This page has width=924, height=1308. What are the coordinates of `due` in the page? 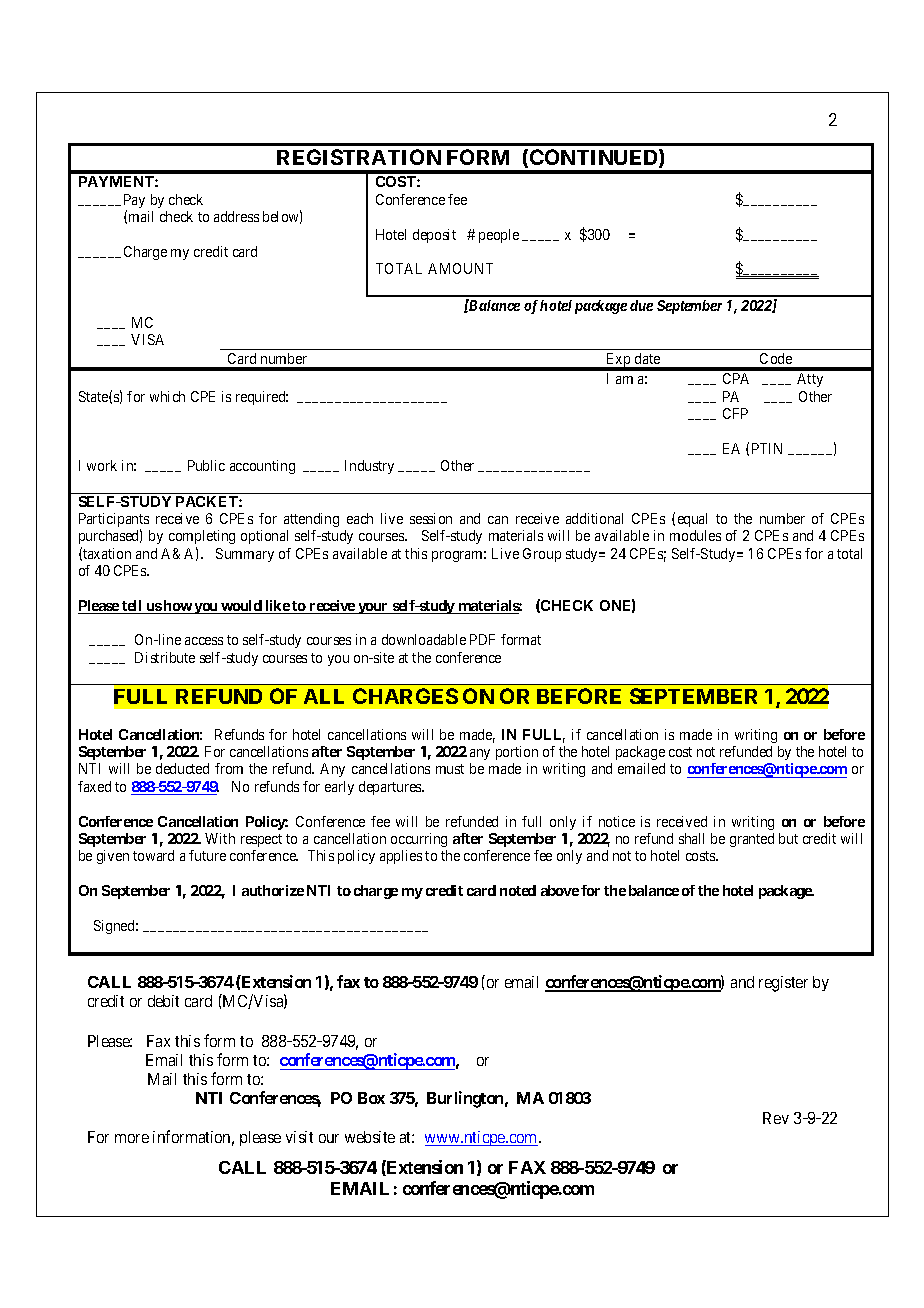 It's located at (641, 305).
